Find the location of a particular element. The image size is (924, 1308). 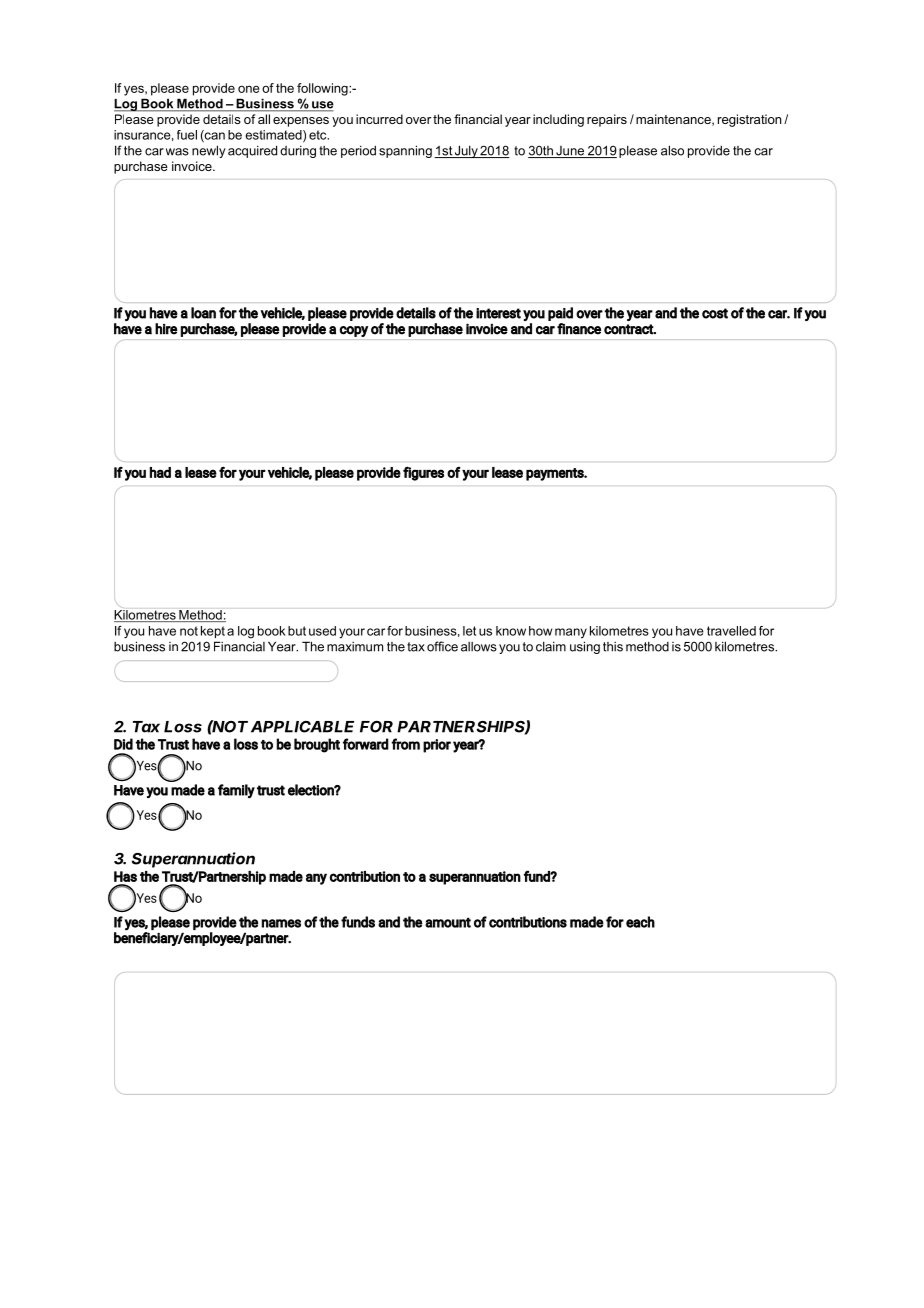

incurred is located at coordinates (379, 119).
